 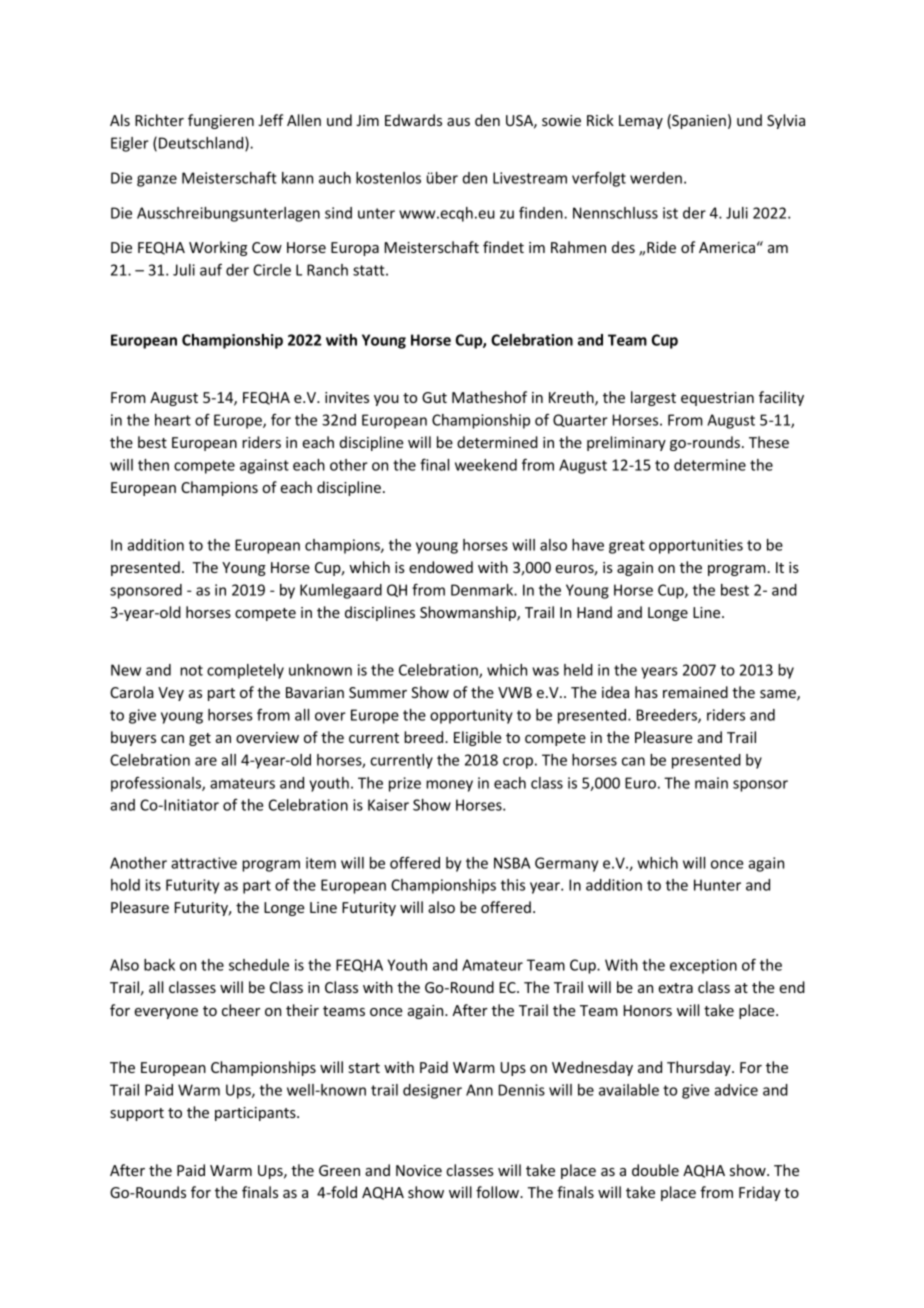 What do you see at coordinates (717, 399) in the document?
I see `equestrian` at bounding box center [717, 399].
